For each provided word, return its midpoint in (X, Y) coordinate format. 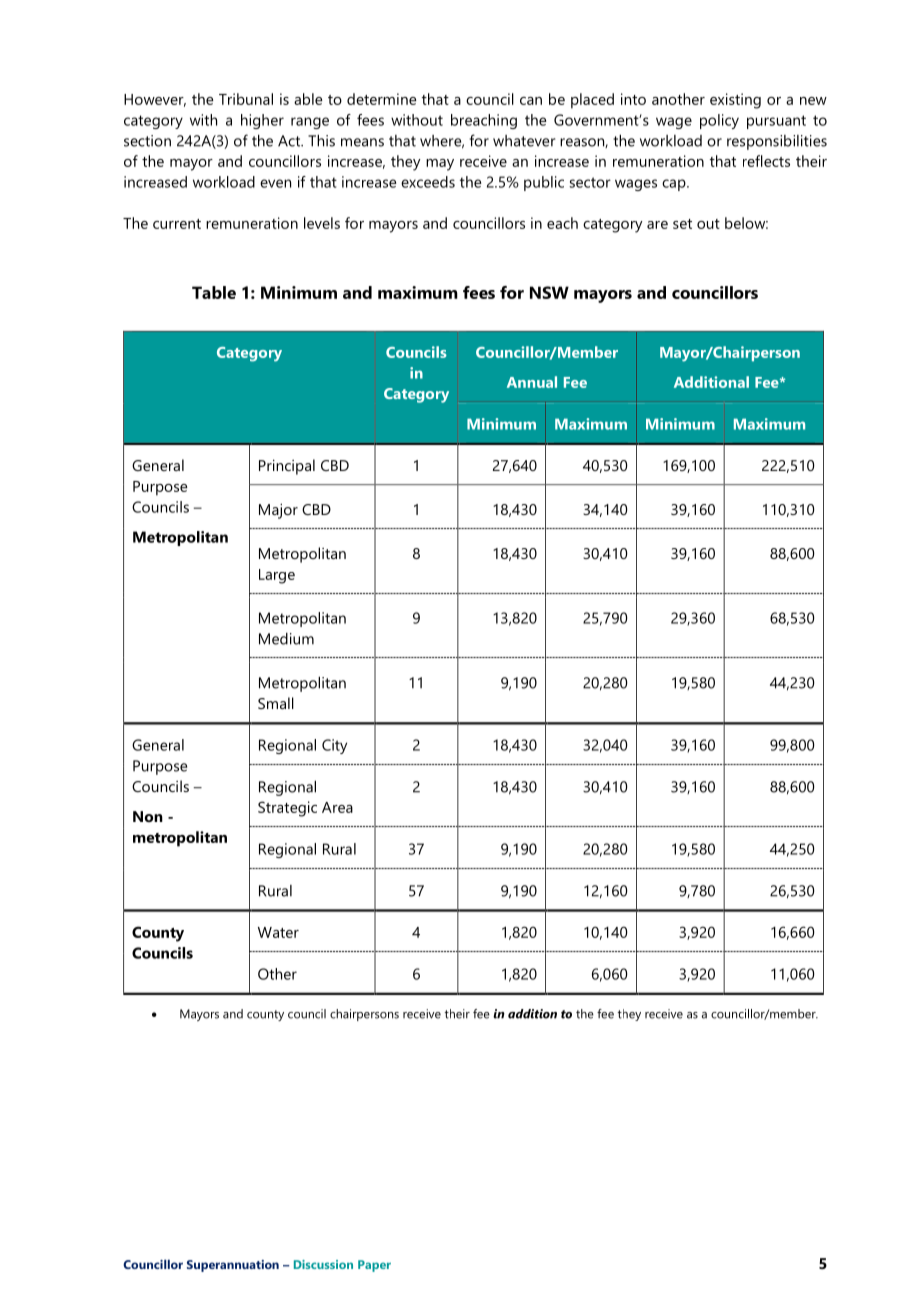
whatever (524, 141)
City (334, 746)
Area (337, 807)
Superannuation (233, 1266)
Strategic (287, 809)
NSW (549, 292)
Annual (532, 382)
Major (278, 511)
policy (719, 121)
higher (262, 121)
